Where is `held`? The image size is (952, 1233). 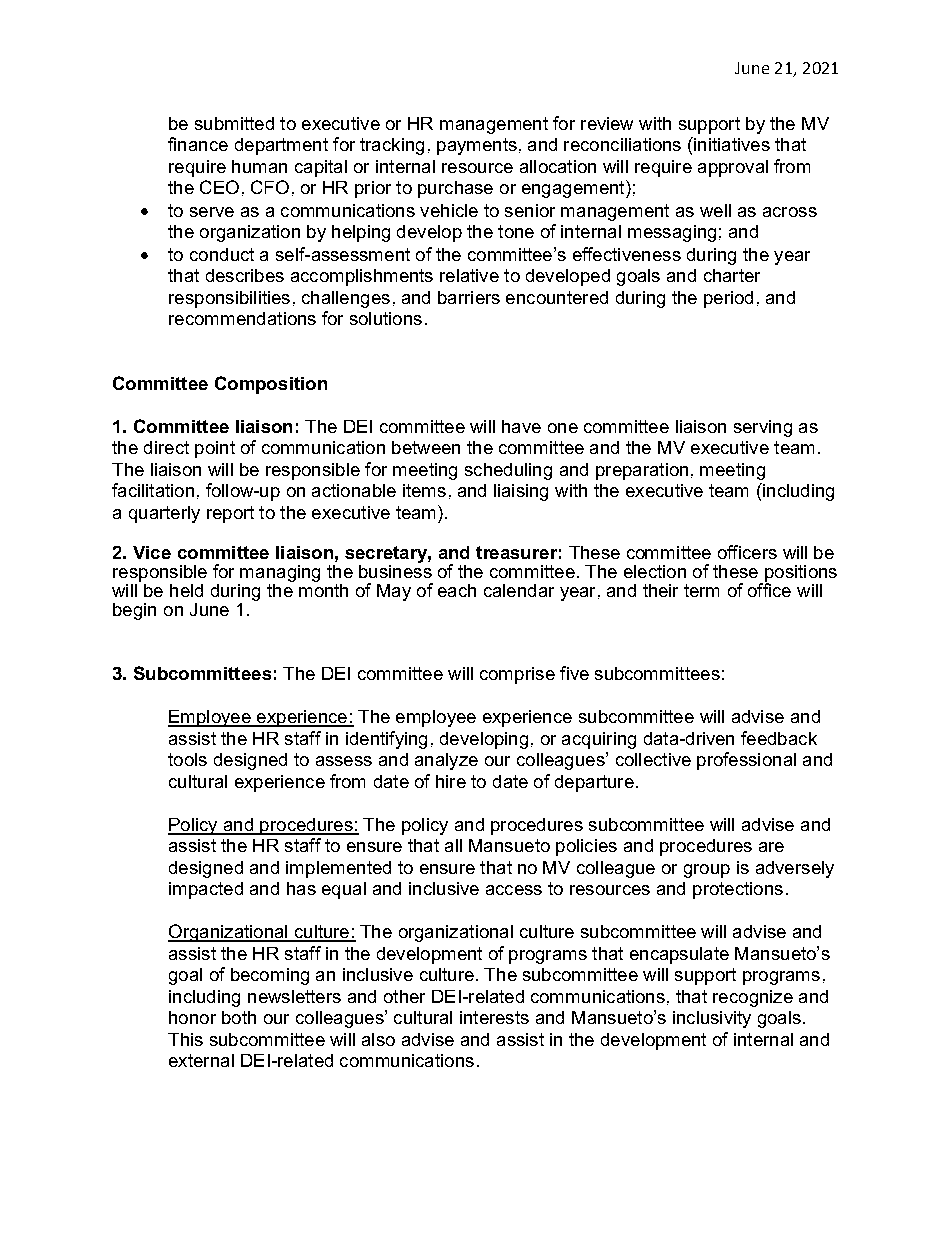
held is located at coordinates (186, 590).
